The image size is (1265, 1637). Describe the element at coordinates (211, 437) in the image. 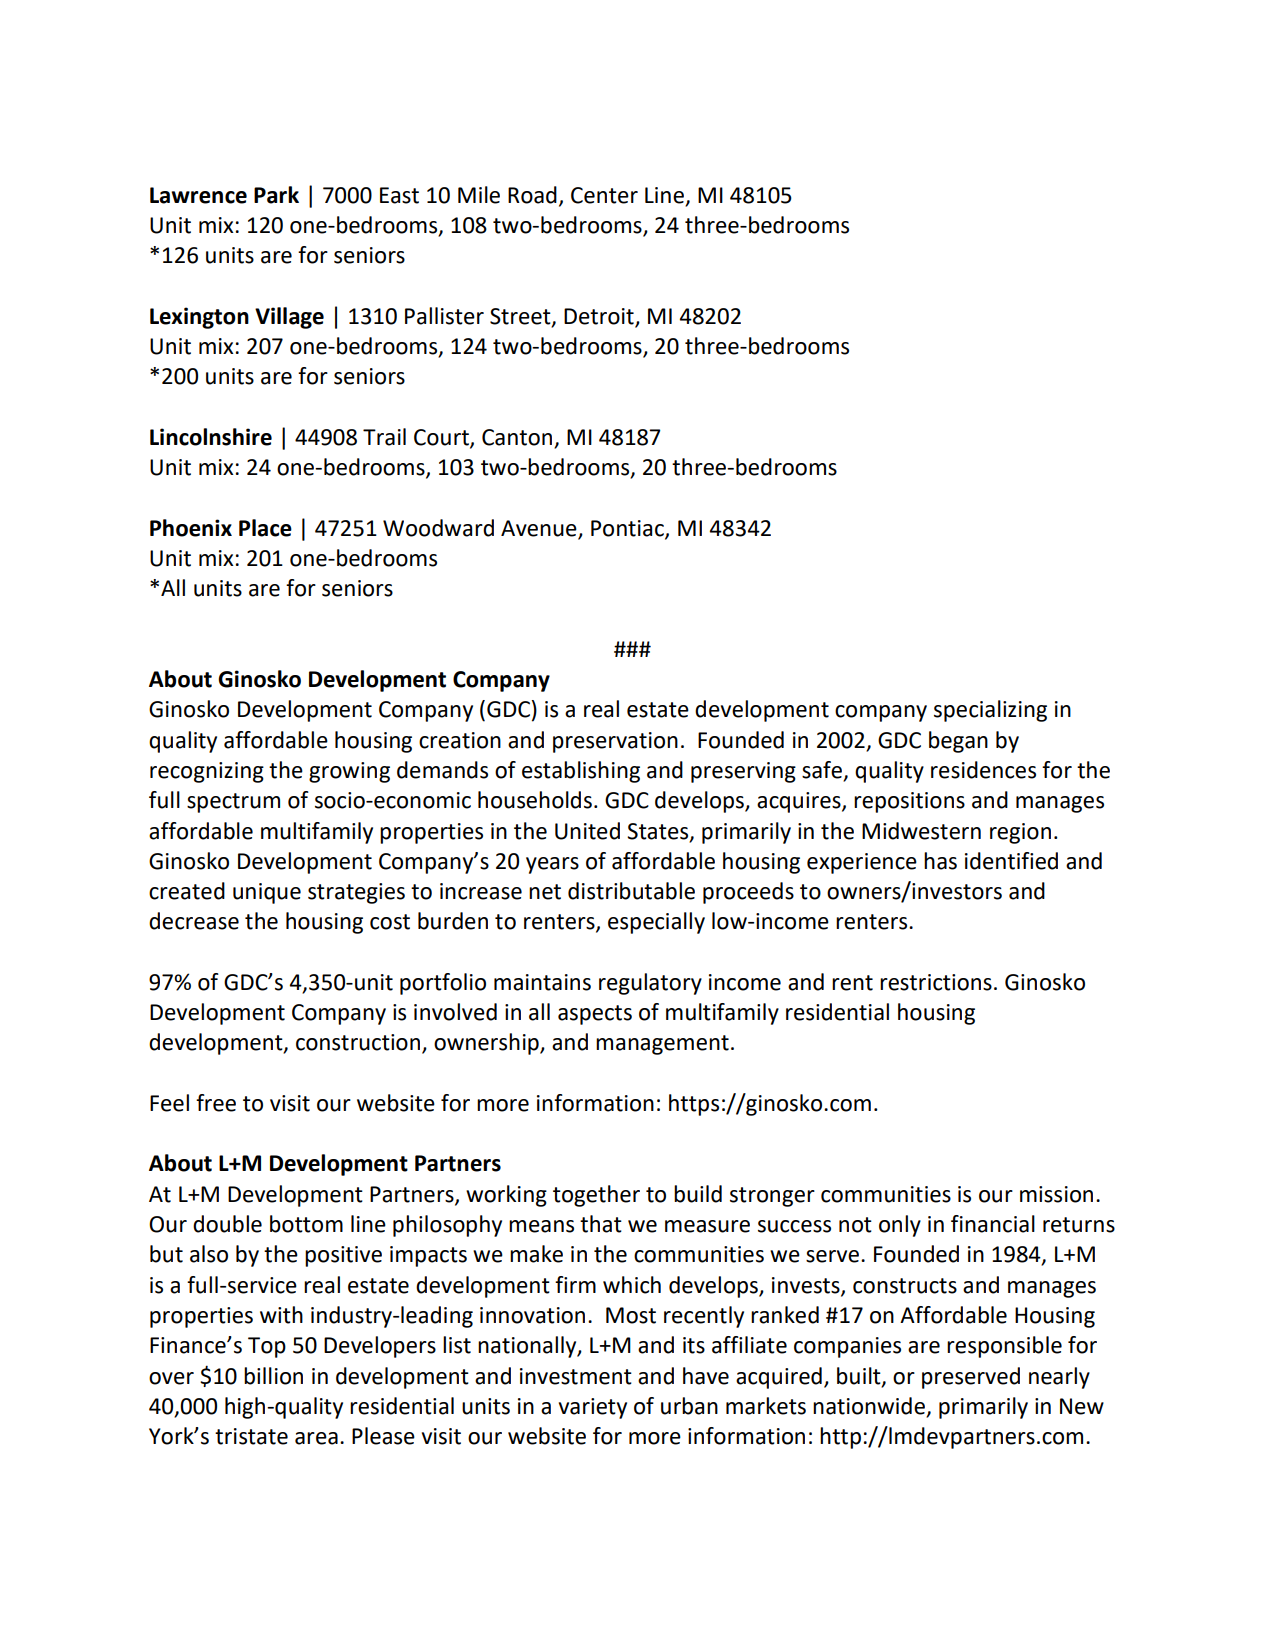

I see `Lincolnshire` at that location.
